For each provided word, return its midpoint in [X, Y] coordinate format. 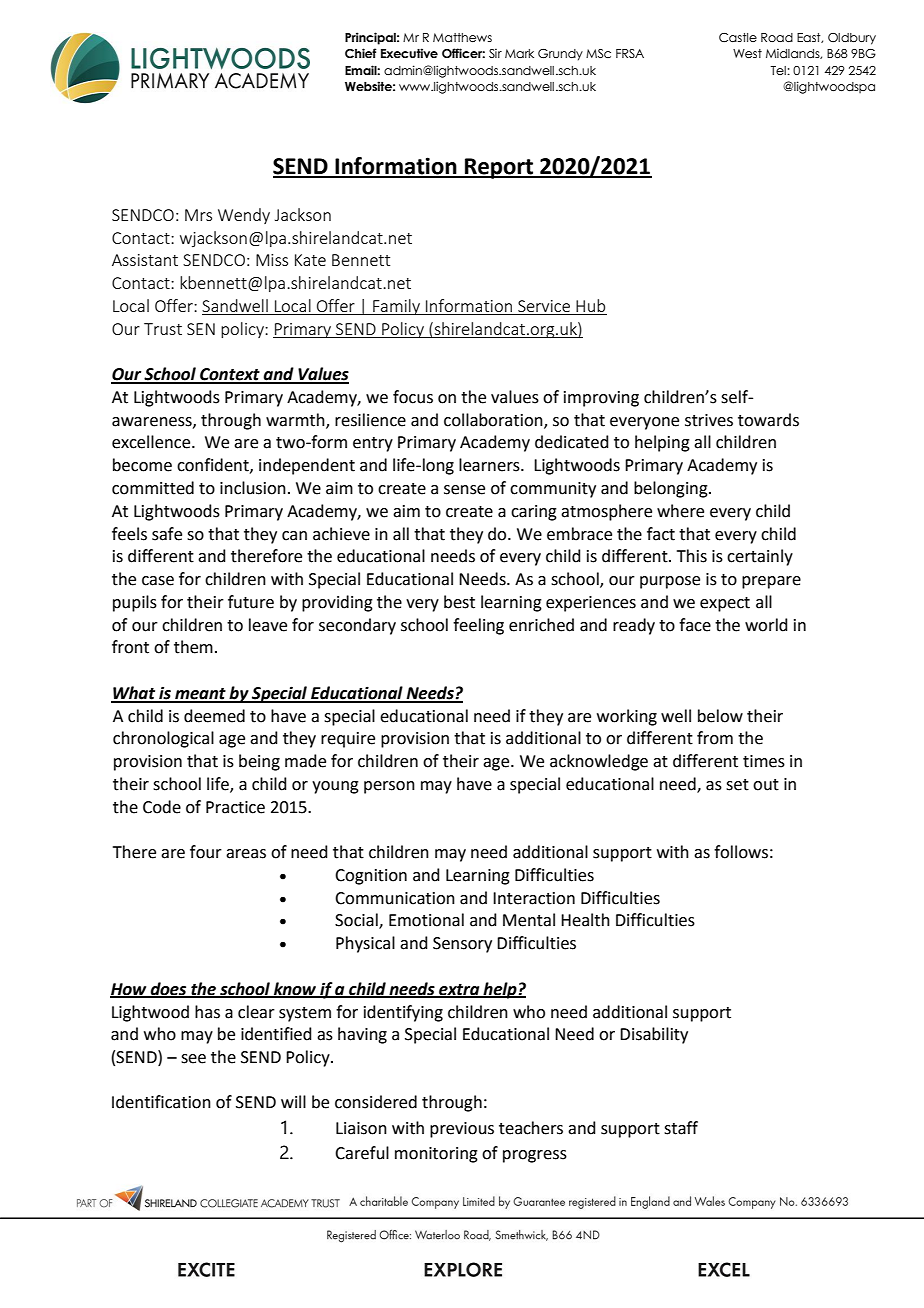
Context [230, 375]
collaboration [494, 420]
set [737, 785]
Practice [235, 807]
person [389, 787]
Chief [361, 53]
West [747, 53]
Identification [161, 1102]
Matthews [462, 37]
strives [709, 420]
